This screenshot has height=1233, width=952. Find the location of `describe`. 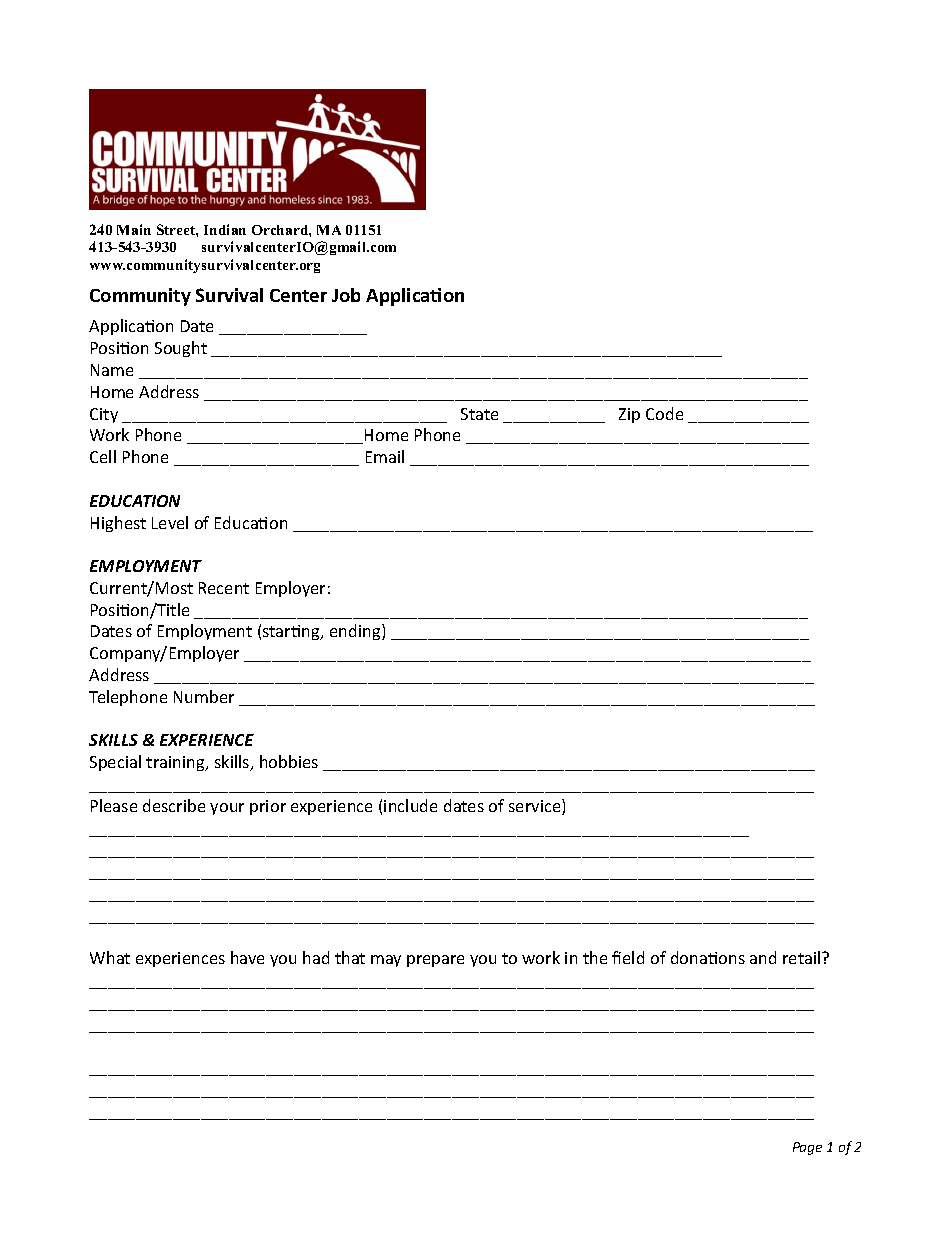

describe is located at coordinates (174, 805).
